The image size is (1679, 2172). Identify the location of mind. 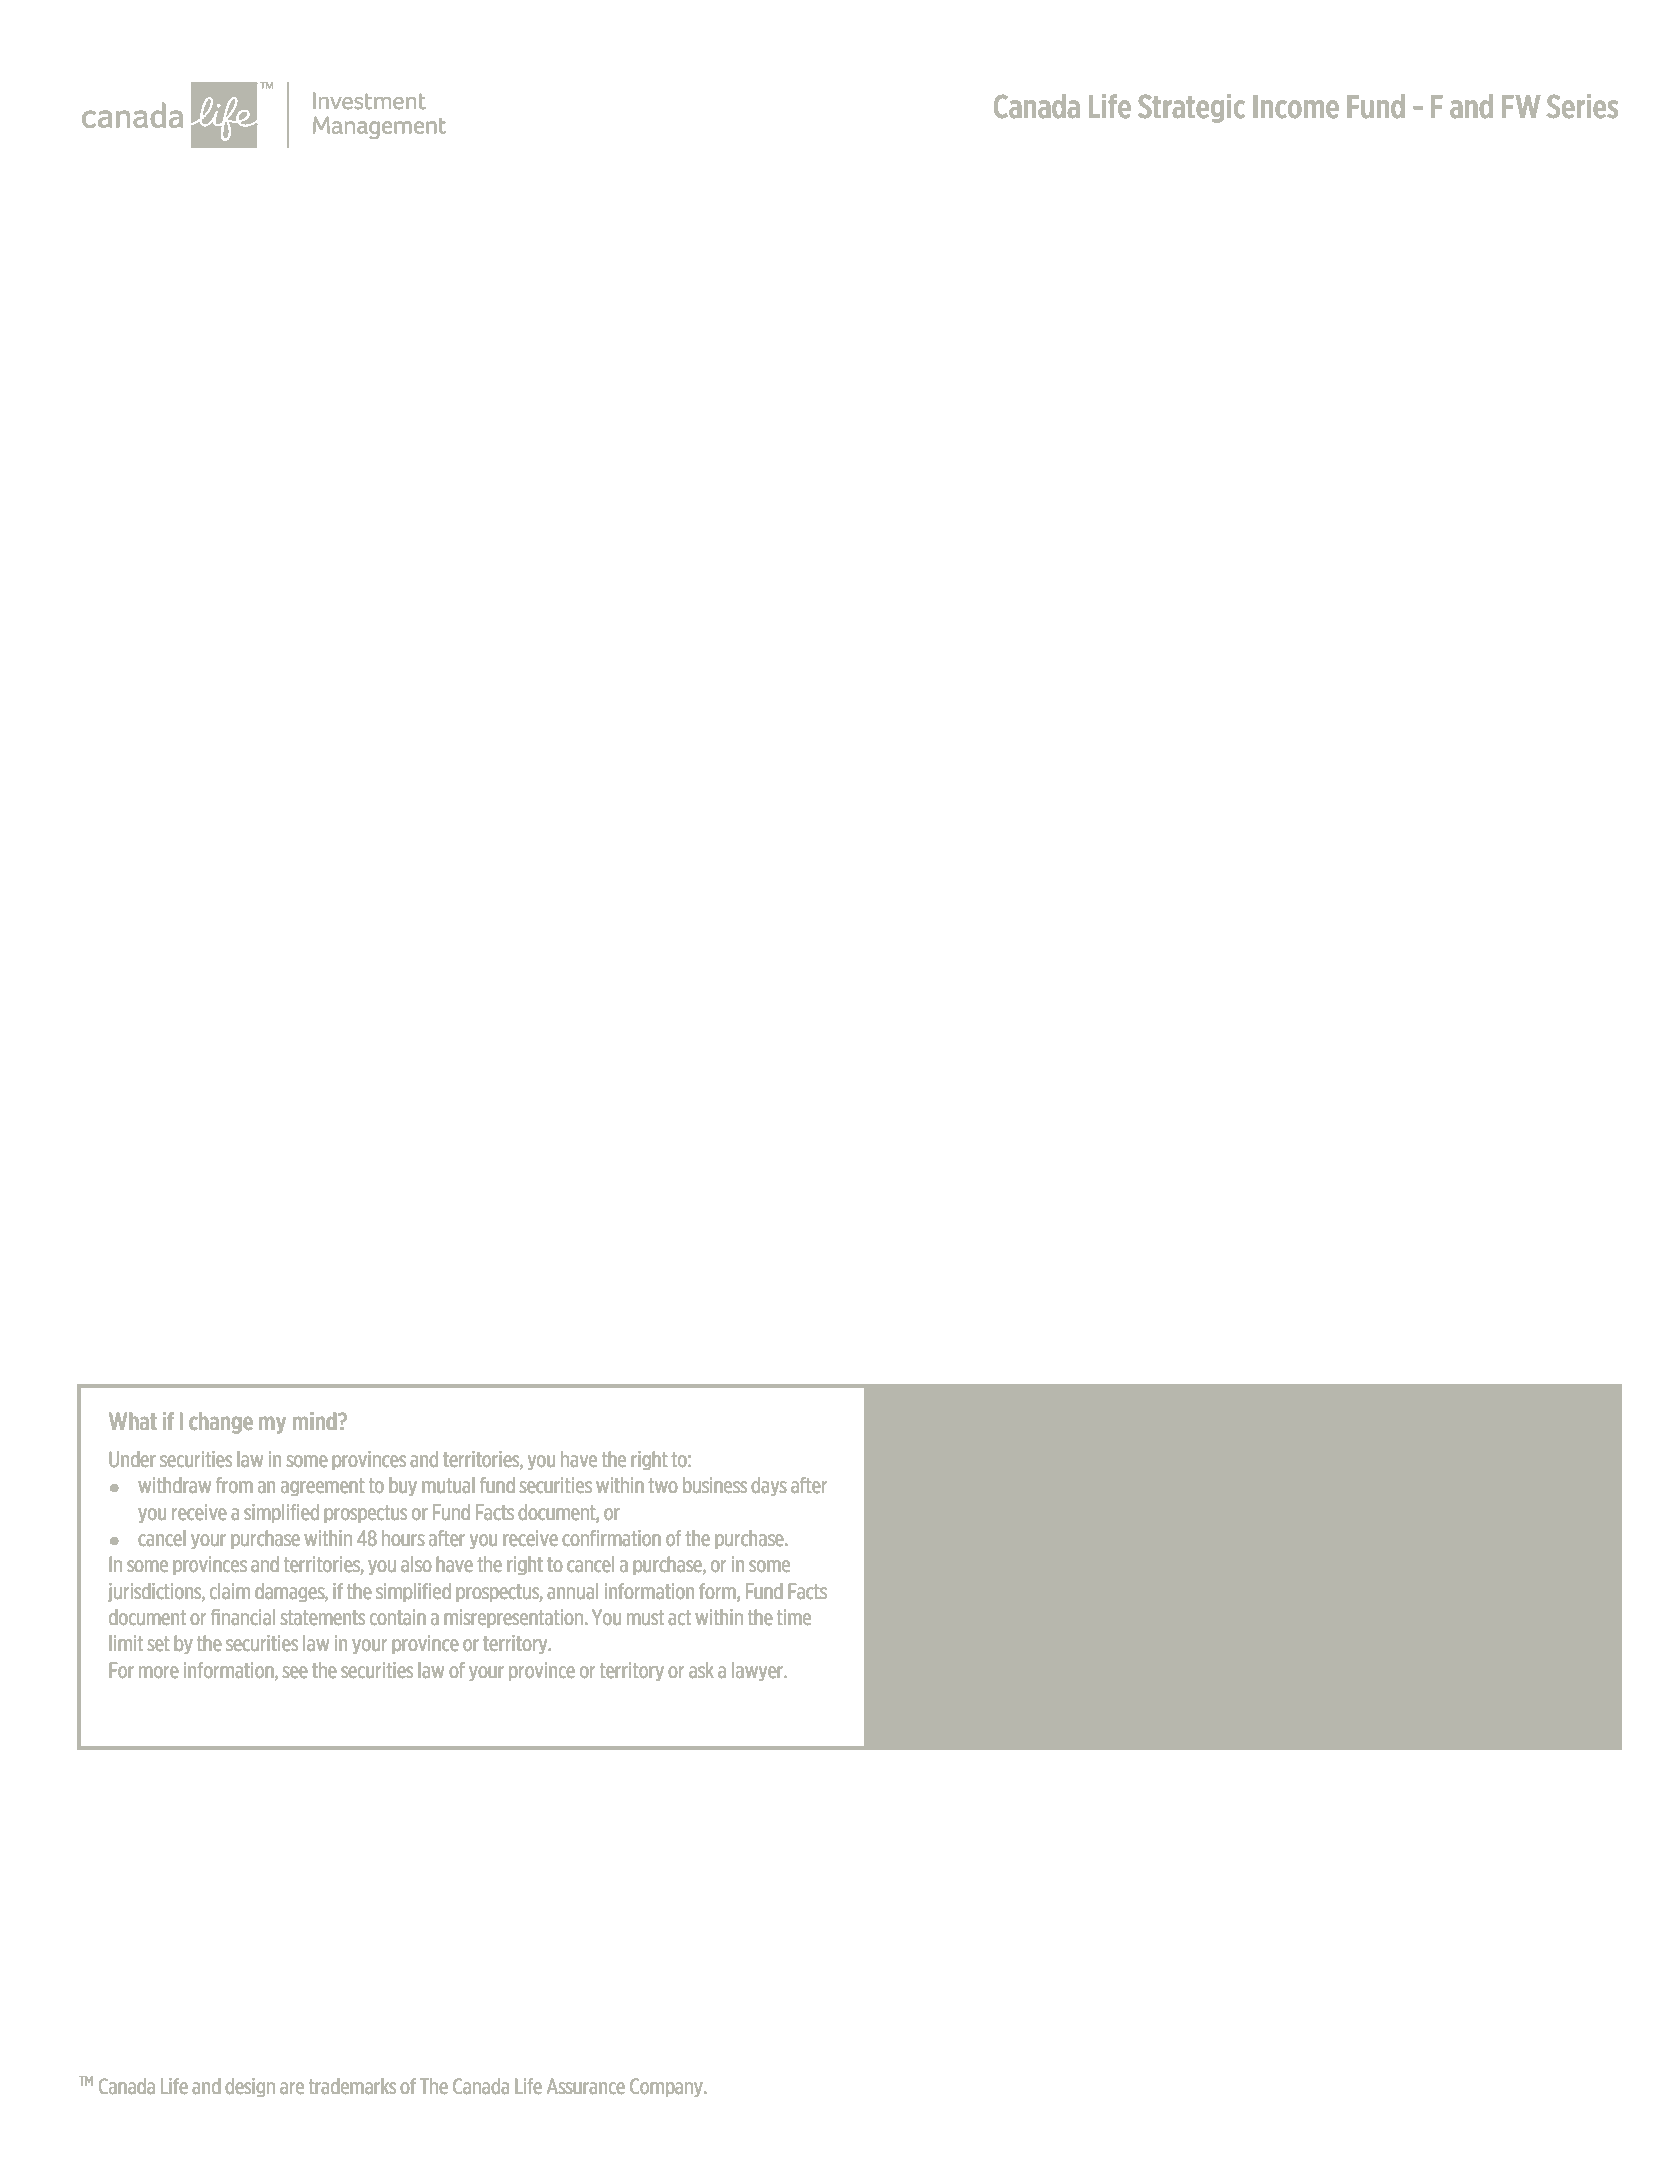
(316, 1421).
